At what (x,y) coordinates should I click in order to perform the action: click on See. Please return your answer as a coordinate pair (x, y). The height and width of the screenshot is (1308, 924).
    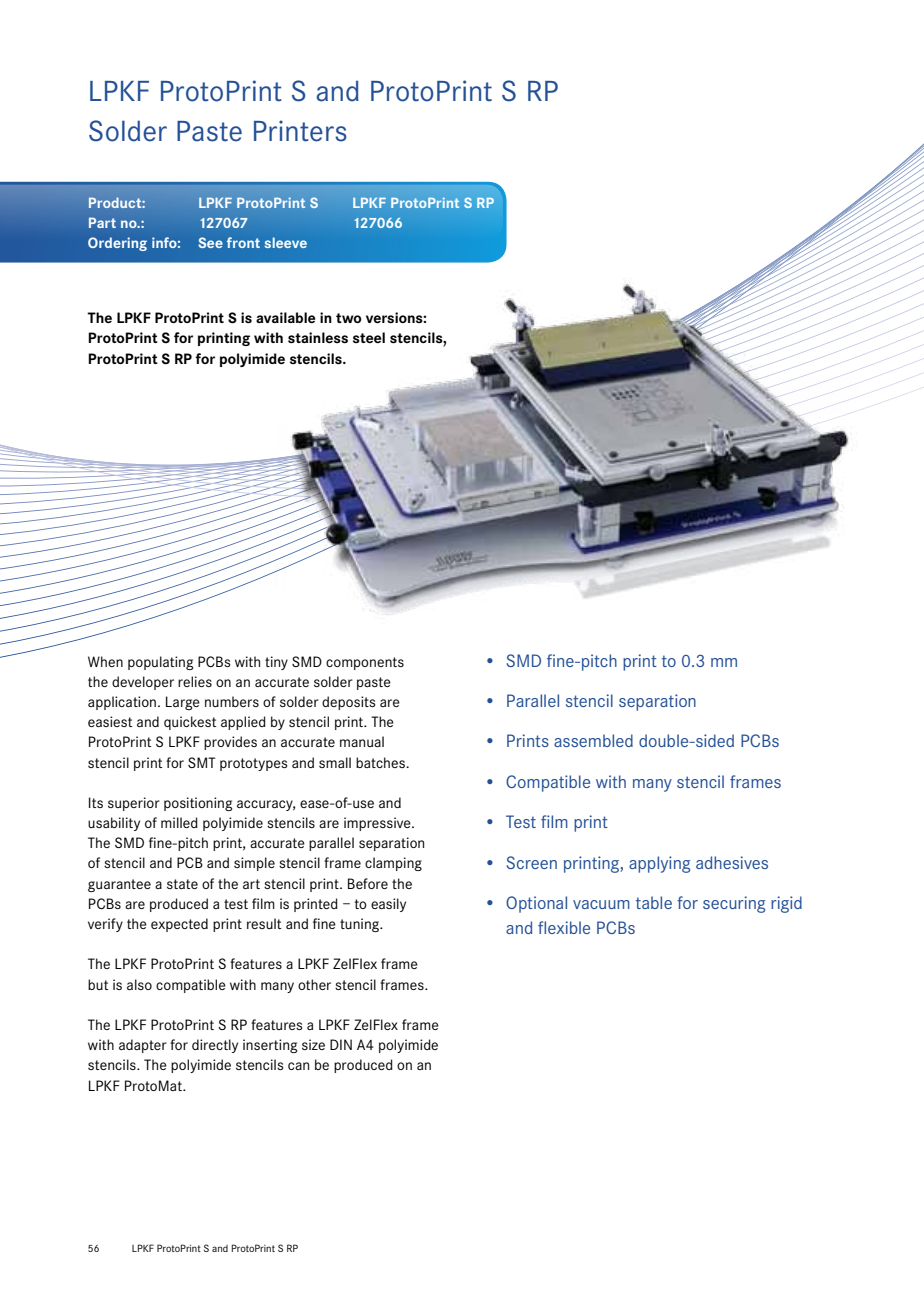
    Looking at the image, I should click on (210, 242).
